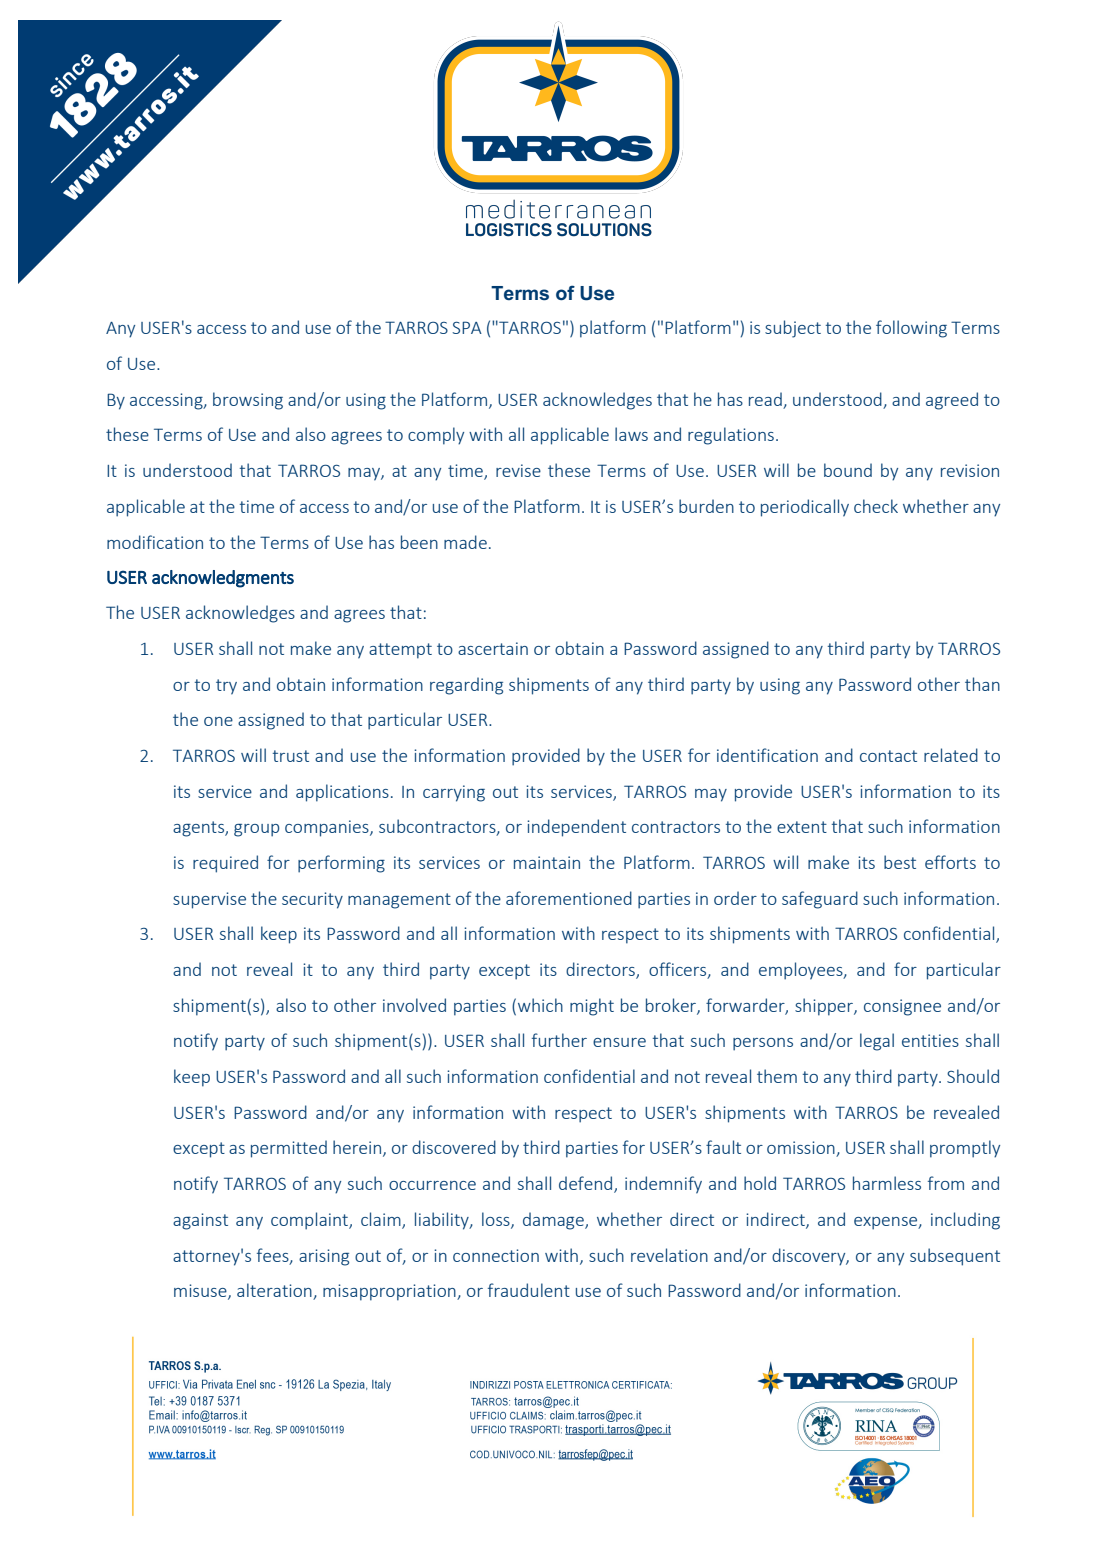 The height and width of the screenshot is (1562, 1105). Describe the element at coordinates (911, 329) in the screenshot. I see `following` at that location.
